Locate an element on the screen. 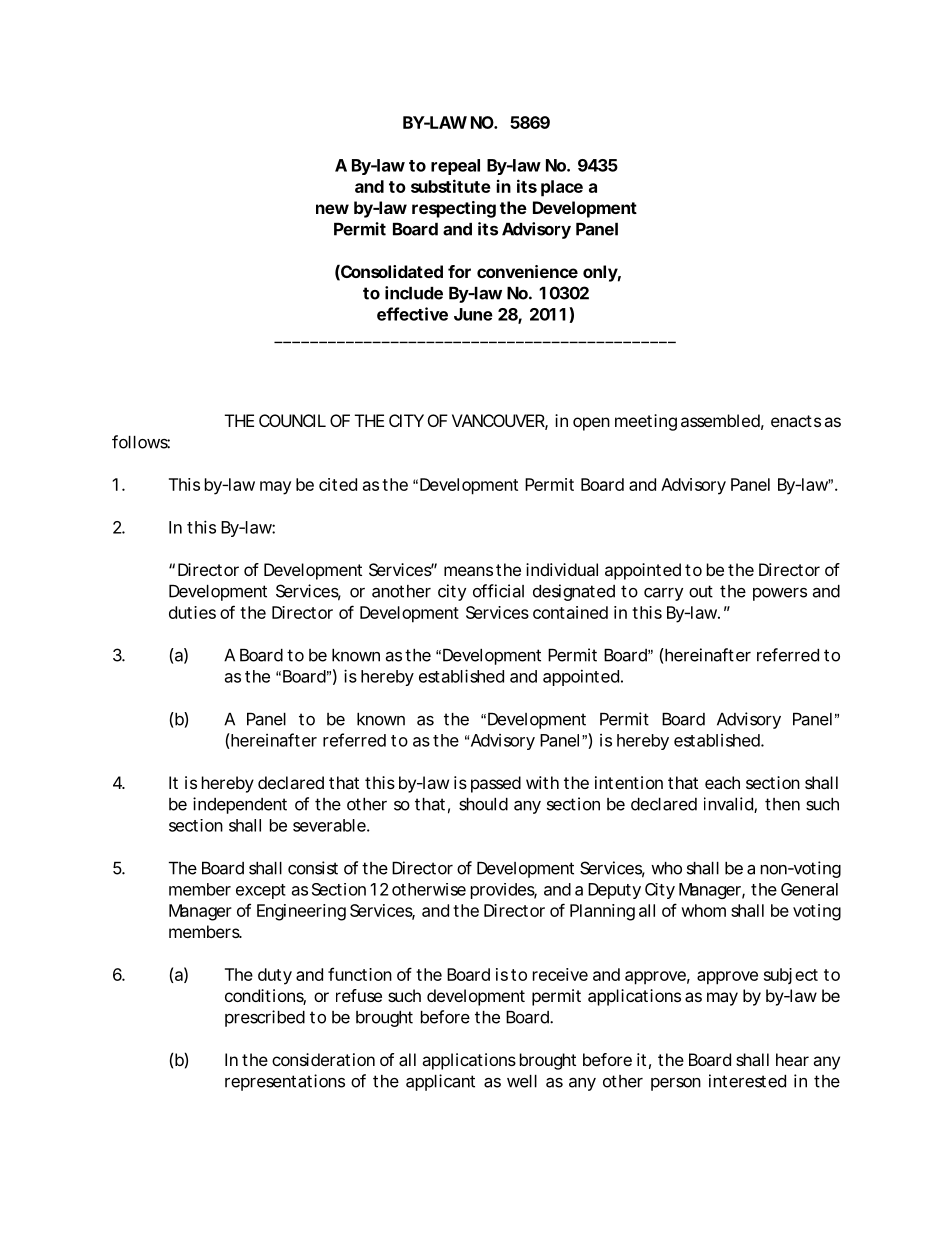 This screenshot has width=952, height=1233. substitute is located at coordinates (451, 186).
